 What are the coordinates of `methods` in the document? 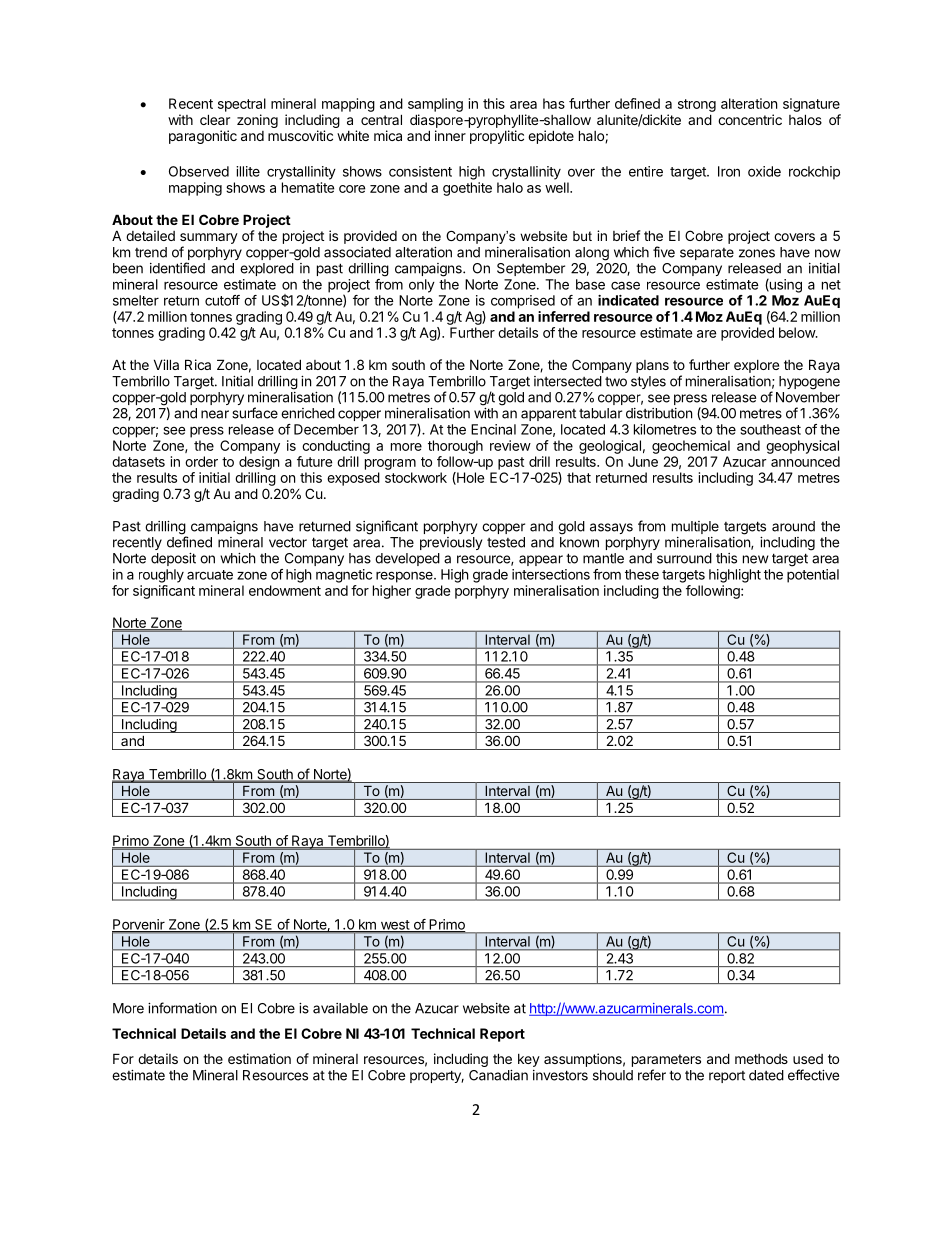 It's located at (761, 1059).
